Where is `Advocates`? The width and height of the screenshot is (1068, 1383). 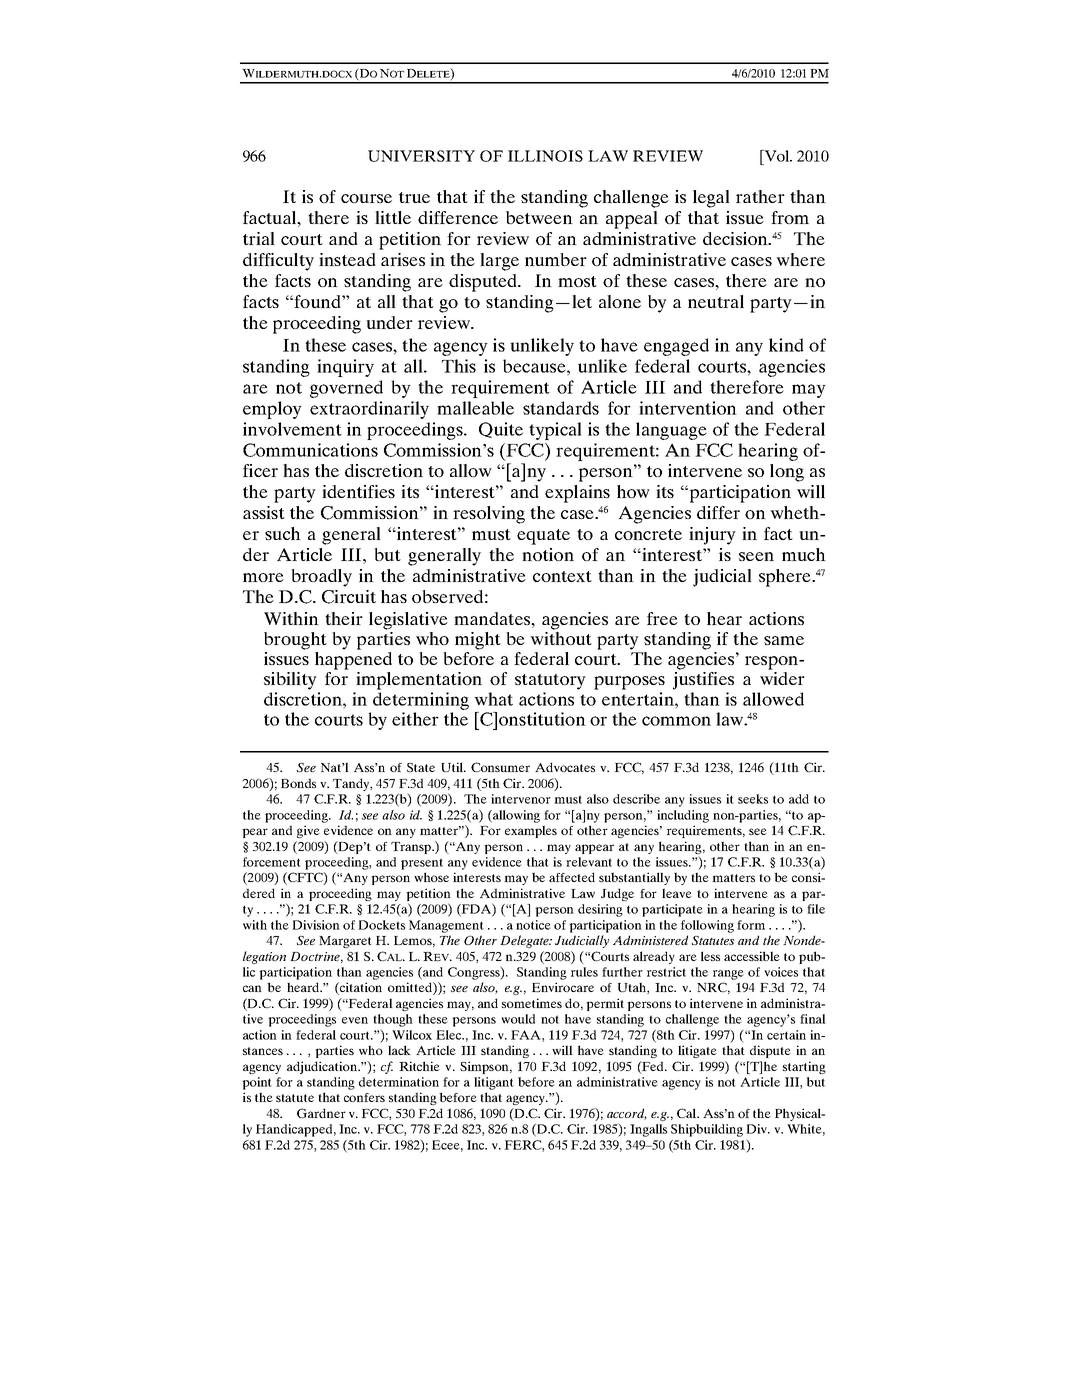
Advocates is located at coordinates (565, 767).
